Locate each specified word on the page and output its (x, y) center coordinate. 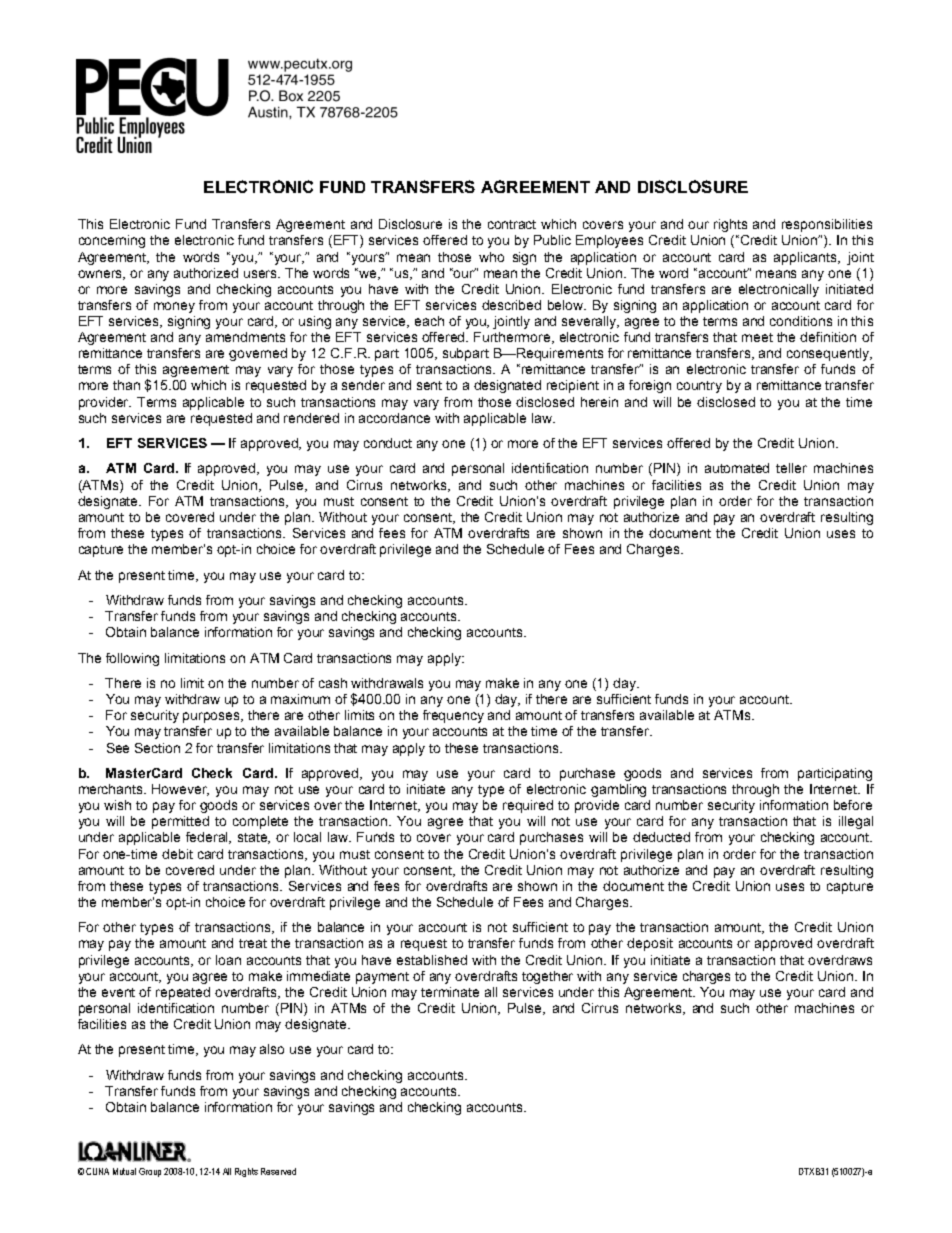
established (432, 960)
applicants (806, 258)
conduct (388, 443)
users (262, 274)
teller (791, 468)
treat (253, 943)
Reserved (278, 1171)
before (853, 805)
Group (150, 1172)
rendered (311, 418)
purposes (213, 717)
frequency (453, 716)
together (547, 977)
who (491, 257)
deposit (650, 944)
